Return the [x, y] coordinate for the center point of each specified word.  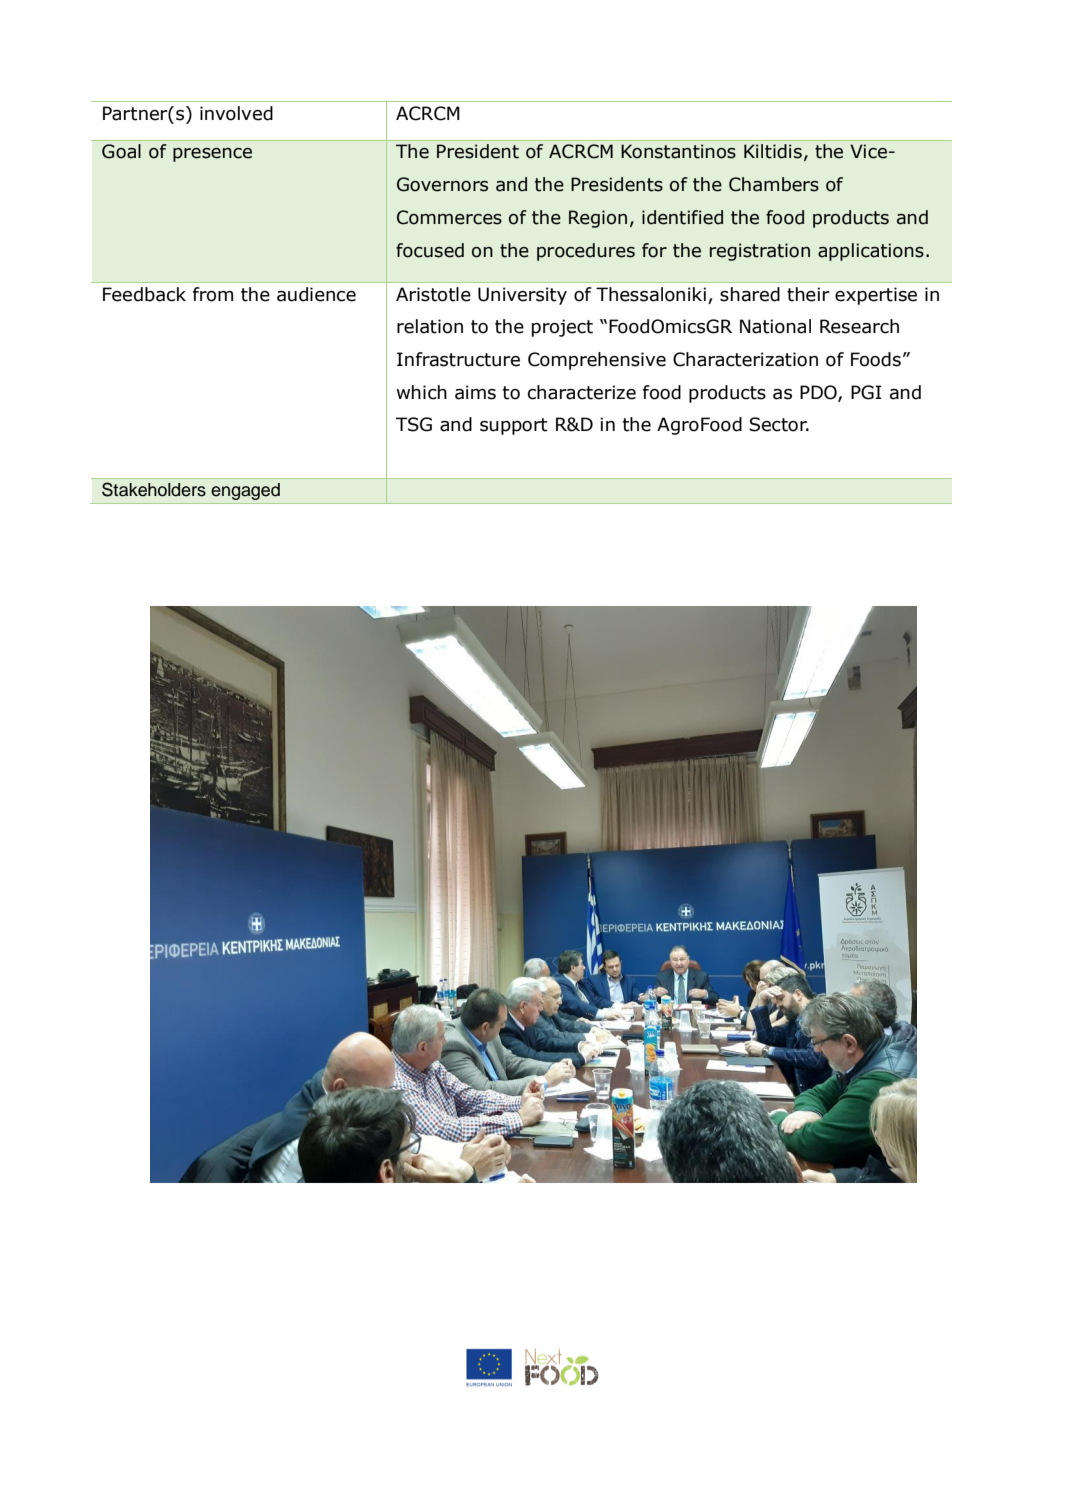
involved [236, 113]
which [421, 392]
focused [430, 250]
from [213, 294]
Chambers [774, 184]
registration [760, 252]
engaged [246, 491]
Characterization [745, 359]
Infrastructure [458, 359]
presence [212, 155]
